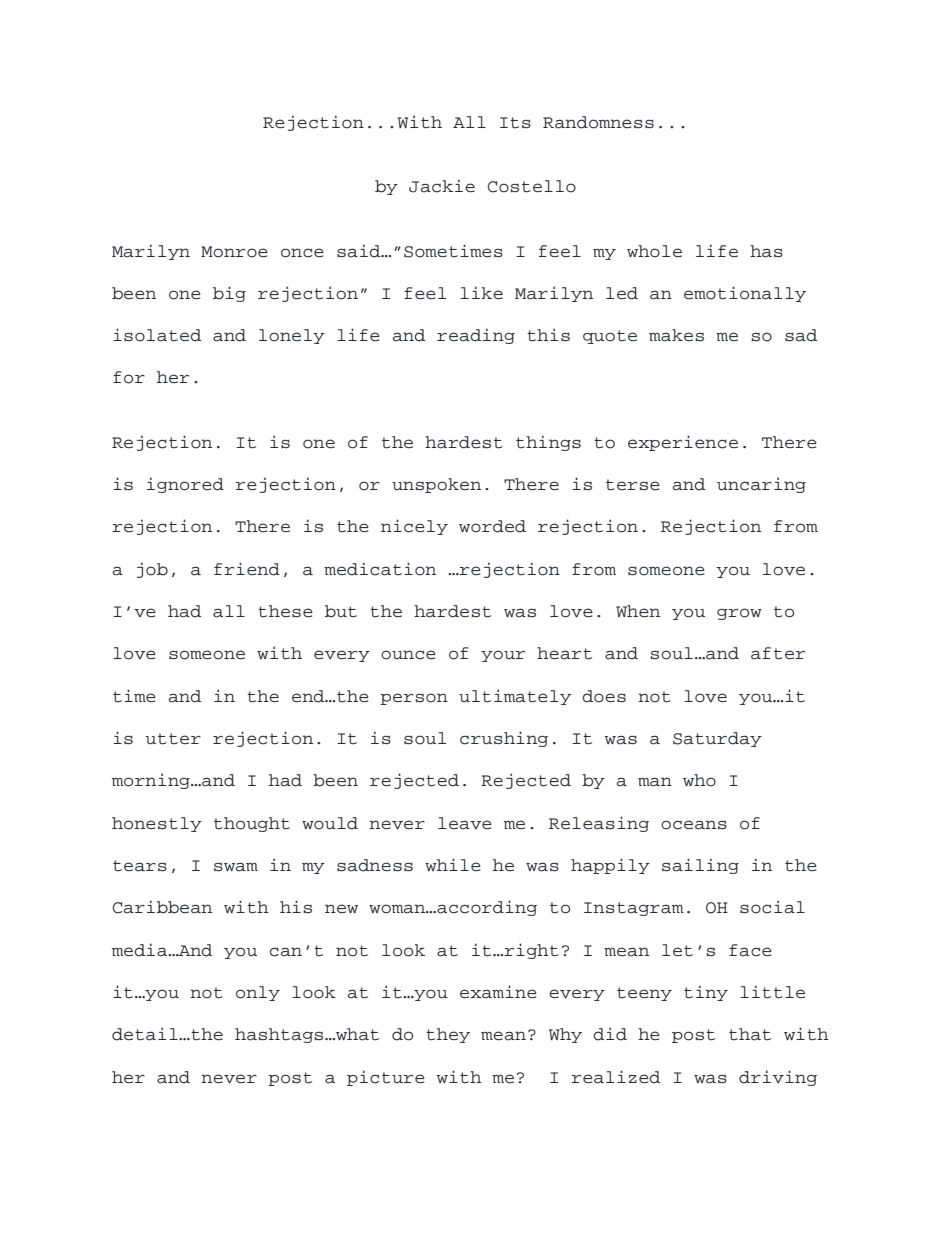  I want to click on Monroe, so click(234, 252).
